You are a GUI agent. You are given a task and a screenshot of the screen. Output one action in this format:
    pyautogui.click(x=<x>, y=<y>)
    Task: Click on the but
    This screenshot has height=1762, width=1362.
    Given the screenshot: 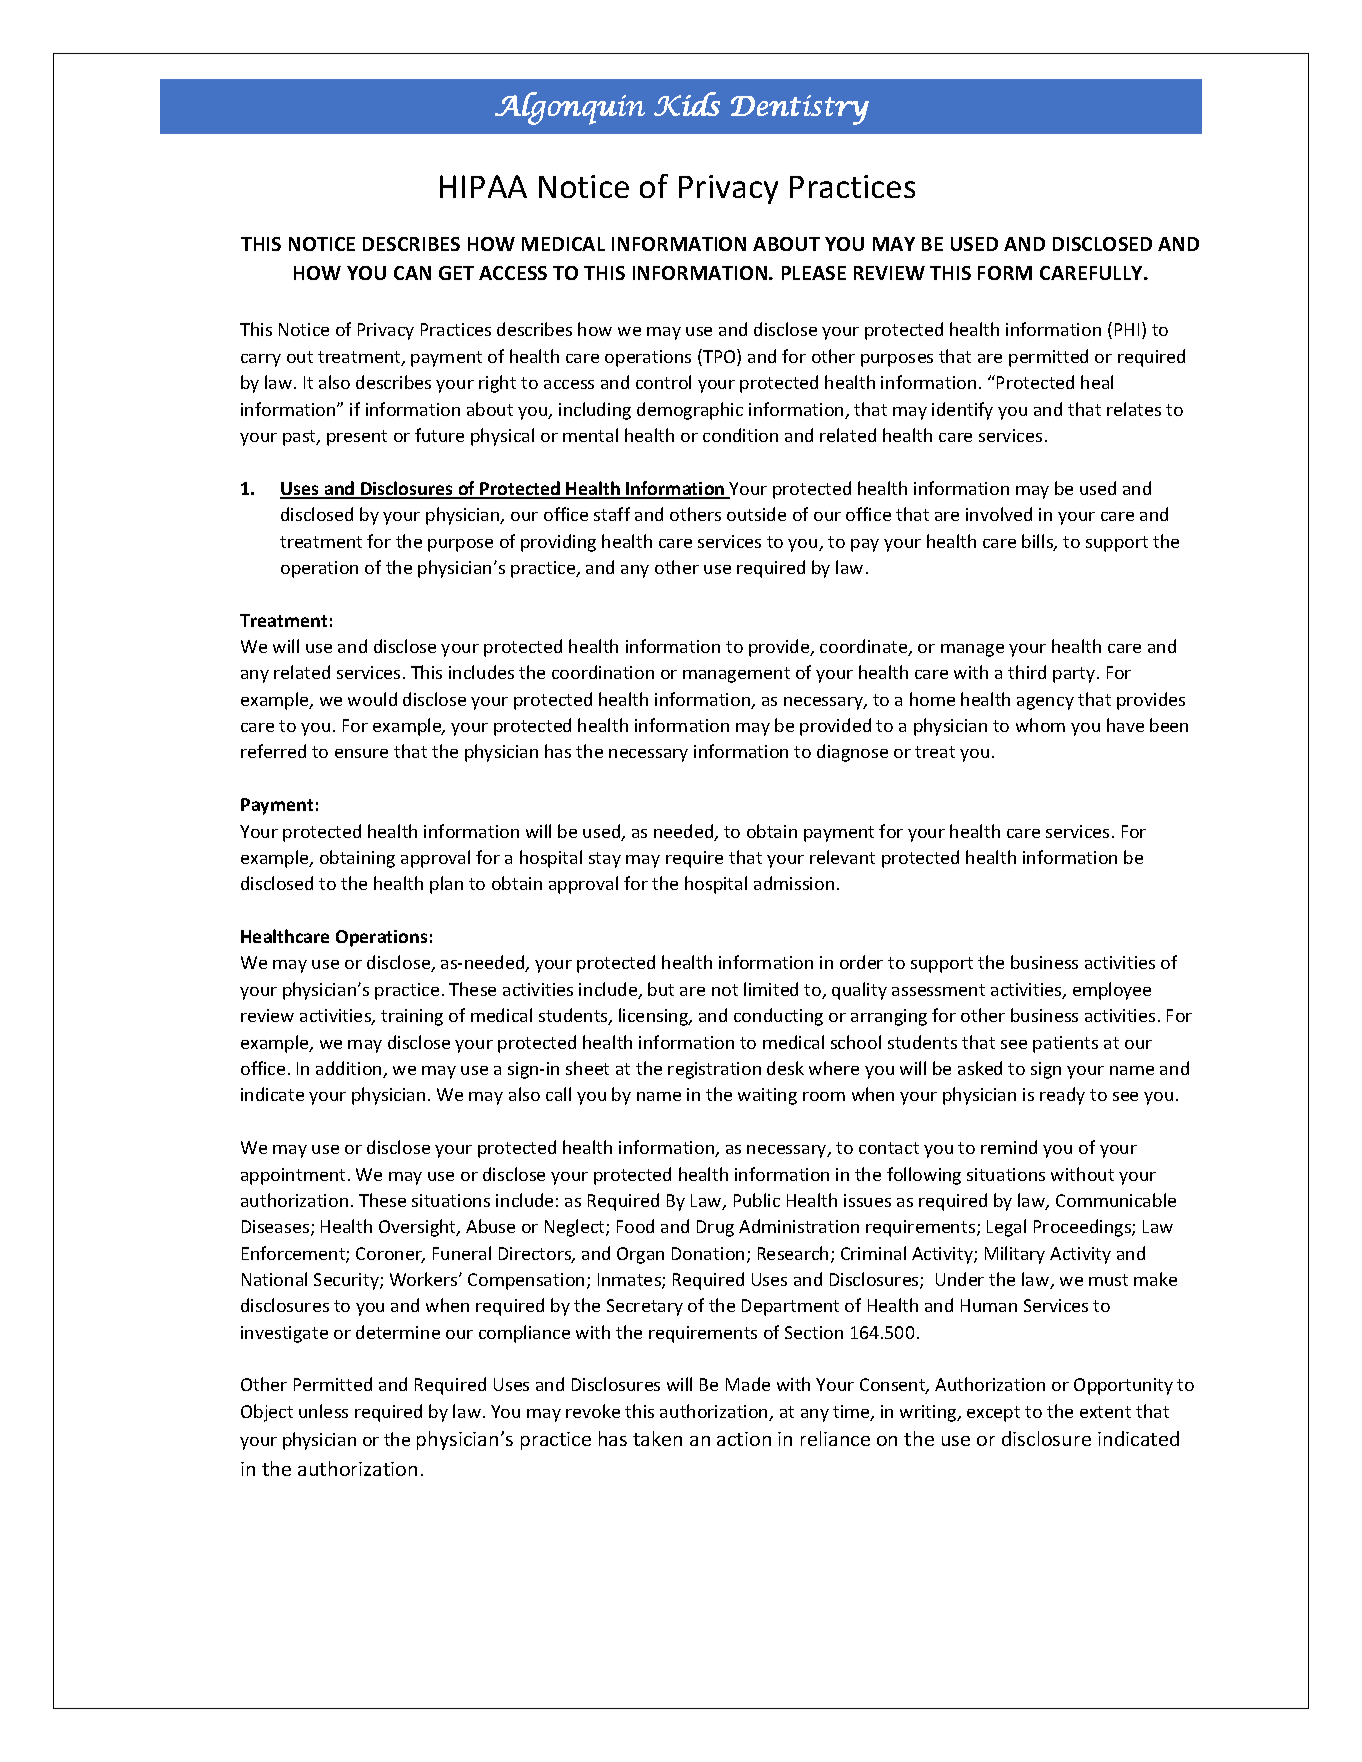 What is the action you would take?
    pyautogui.click(x=661, y=989)
